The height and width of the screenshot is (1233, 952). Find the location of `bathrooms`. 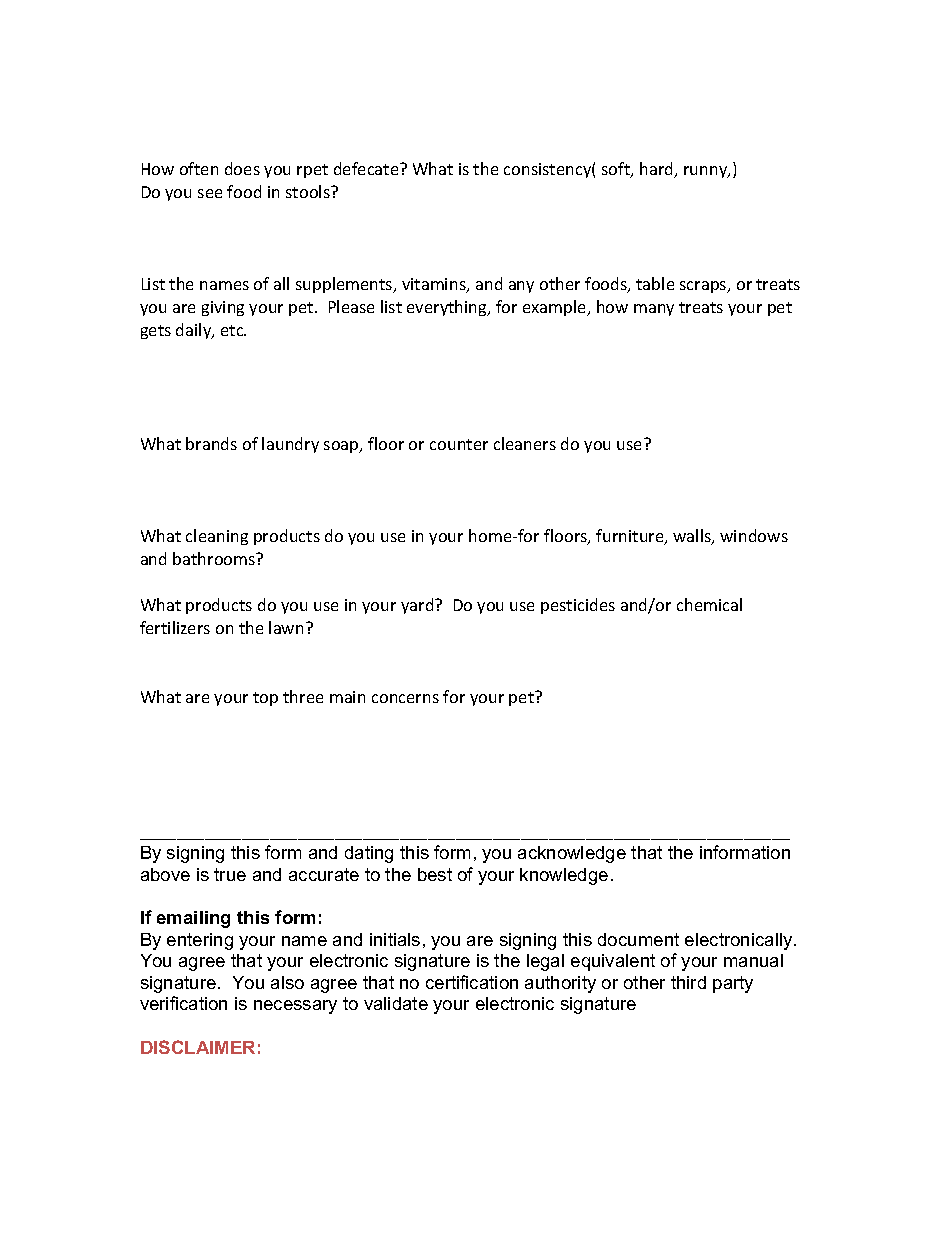

bathrooms is located at coordinates (215, 558).
